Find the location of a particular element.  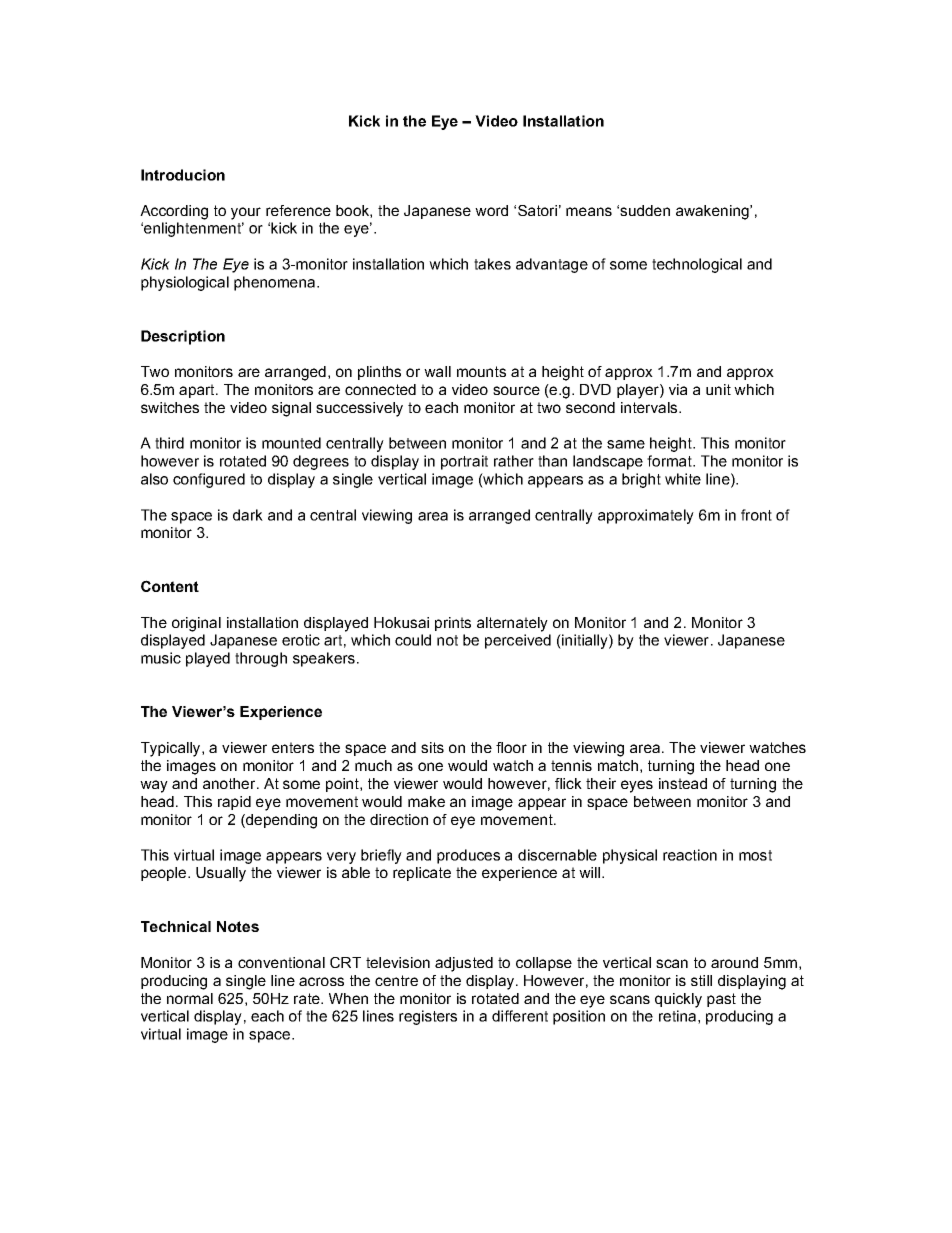

word is located at coordinates (491, 210).
